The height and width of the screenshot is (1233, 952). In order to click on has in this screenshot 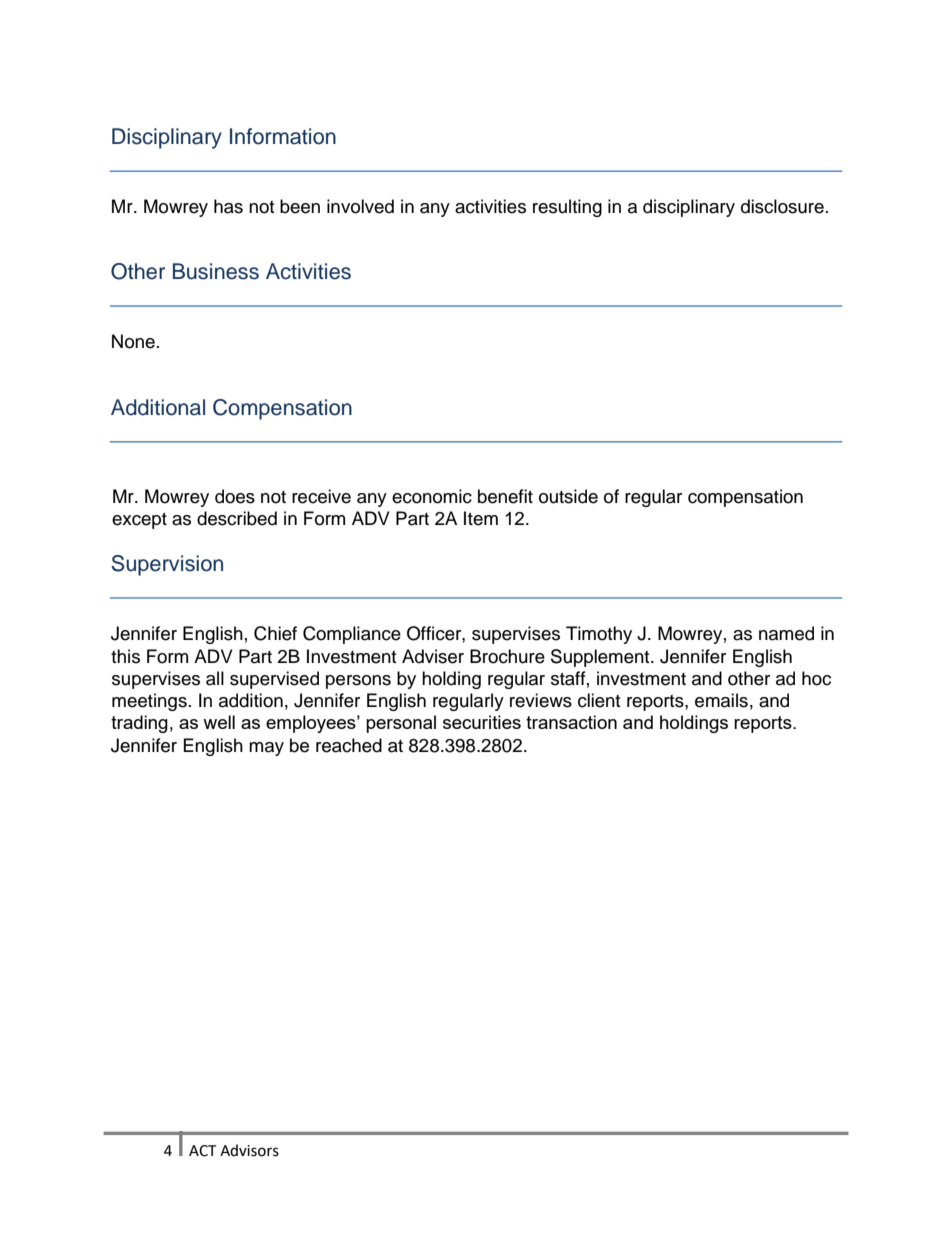, I will do `click(228, 206)`.
